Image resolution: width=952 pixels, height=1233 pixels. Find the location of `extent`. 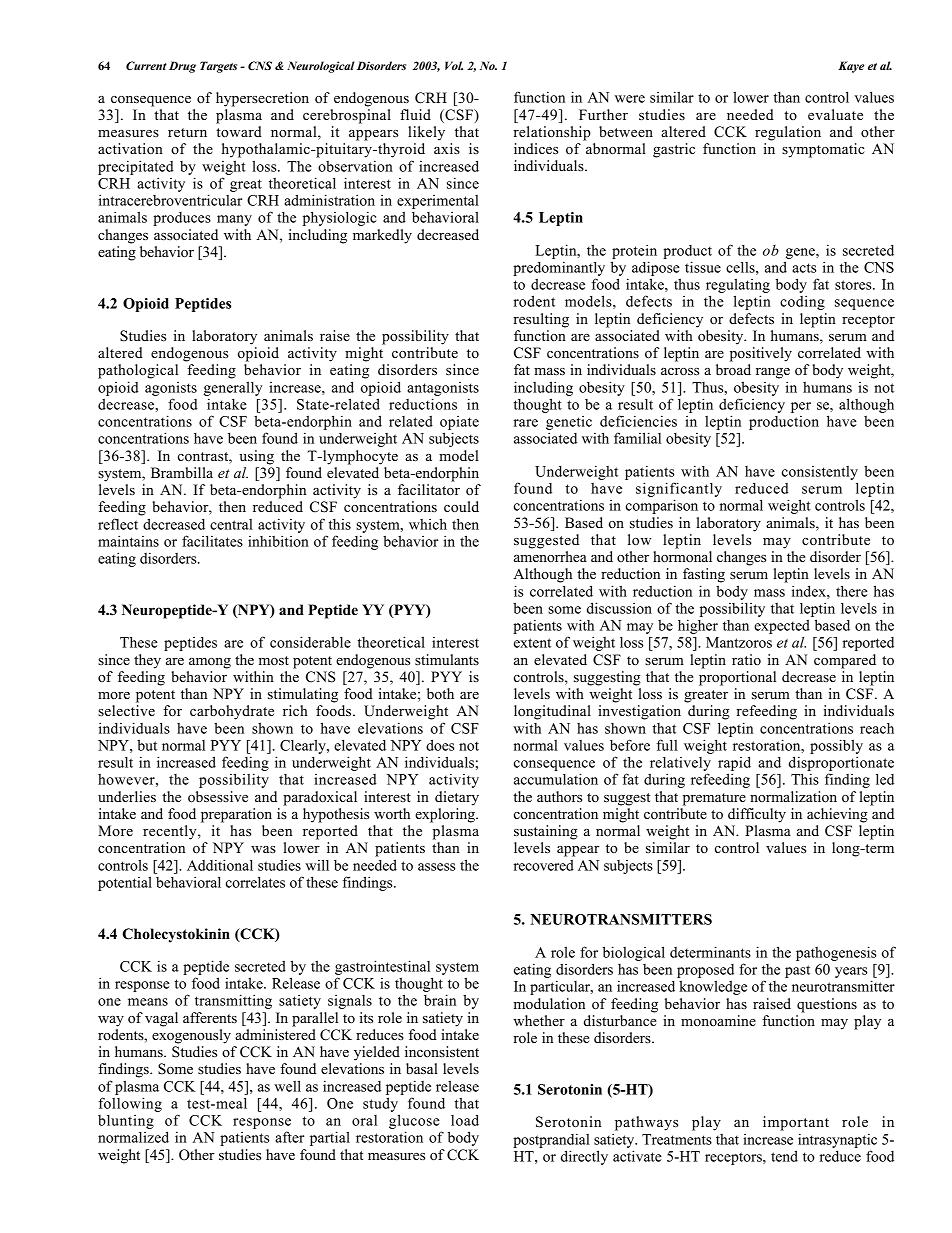

extent is located at coordinates (532, 643).
